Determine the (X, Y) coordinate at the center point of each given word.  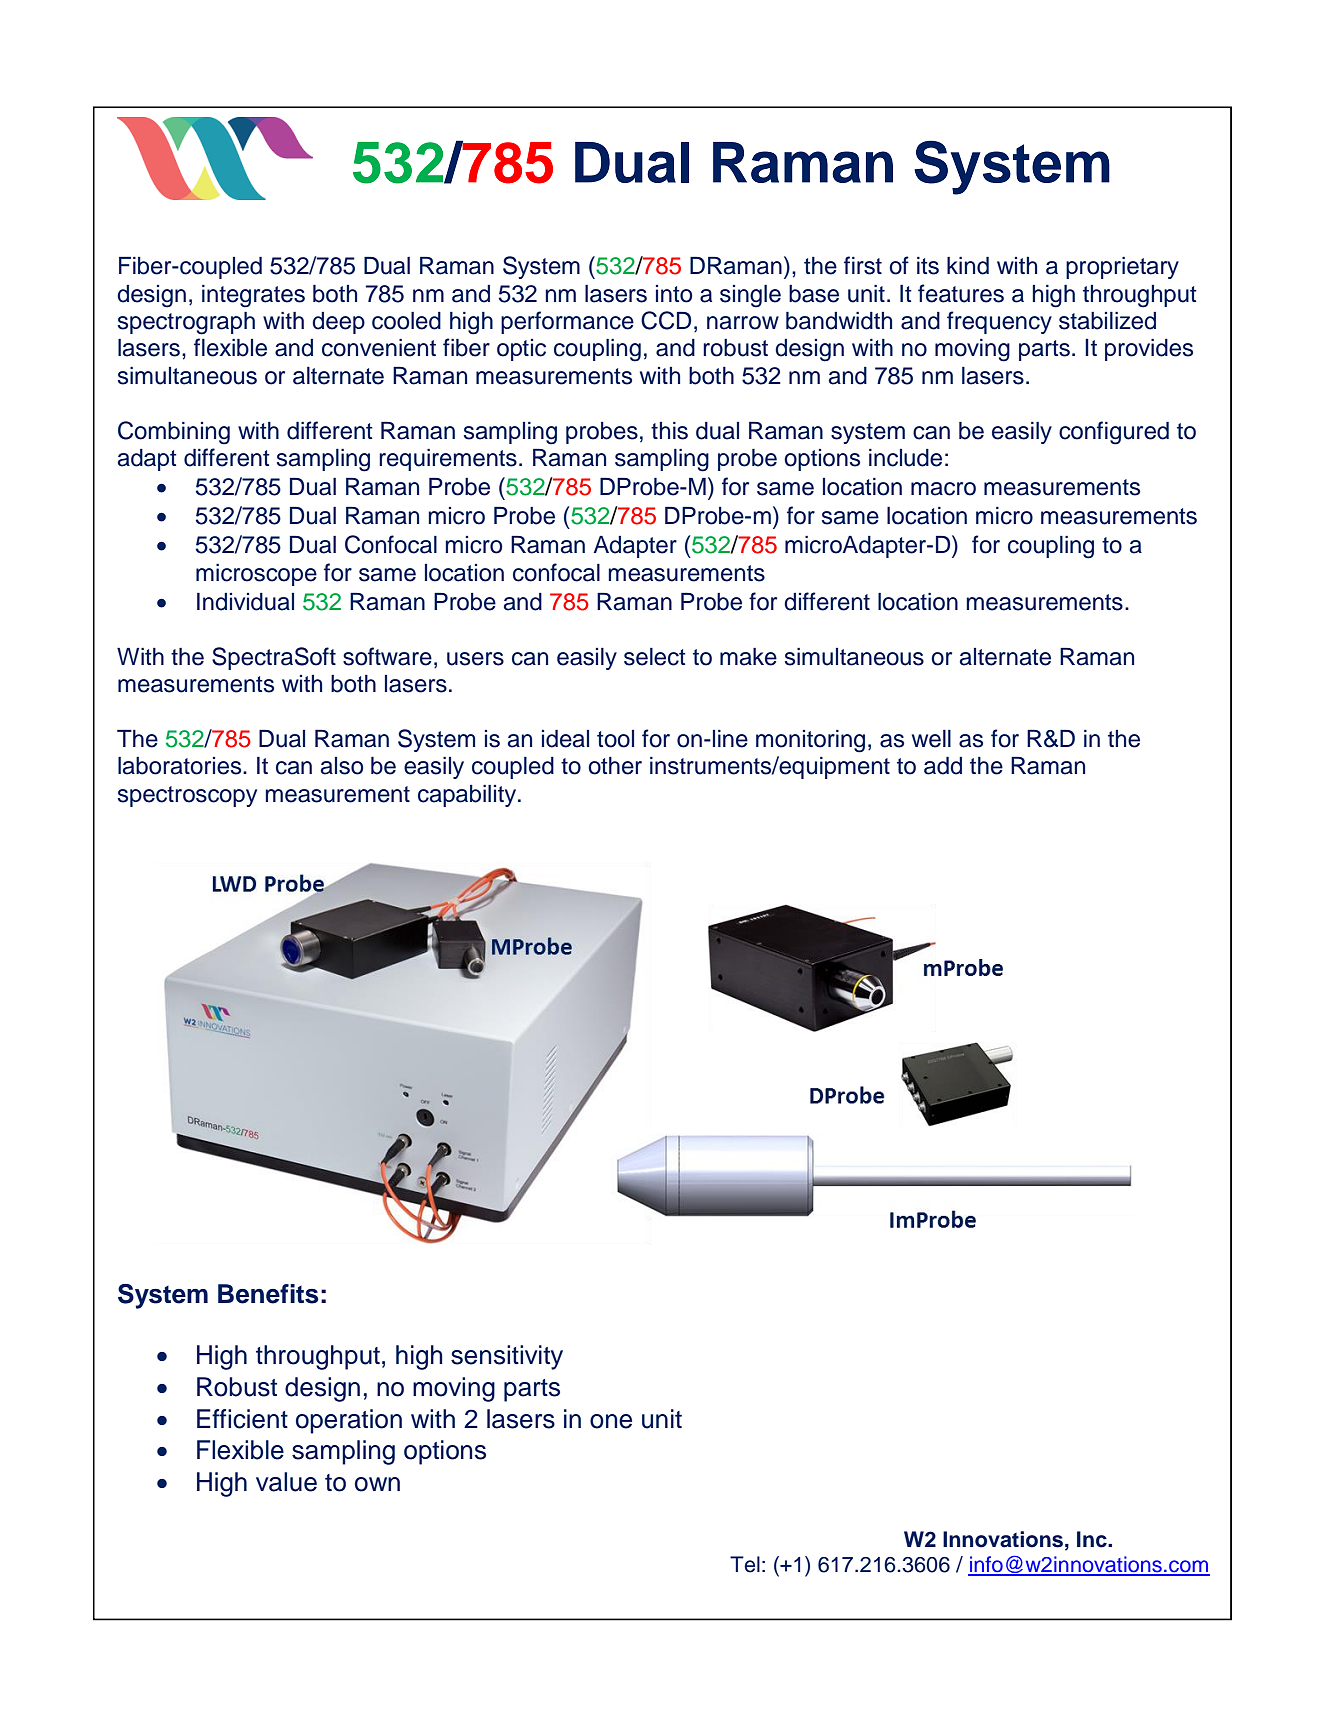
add (943, 766)
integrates (253, 296)
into (674, 294)
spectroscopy (187, 796)
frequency (999, 322)
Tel (745, 1564)
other (615, 766)
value (286, 1482)
